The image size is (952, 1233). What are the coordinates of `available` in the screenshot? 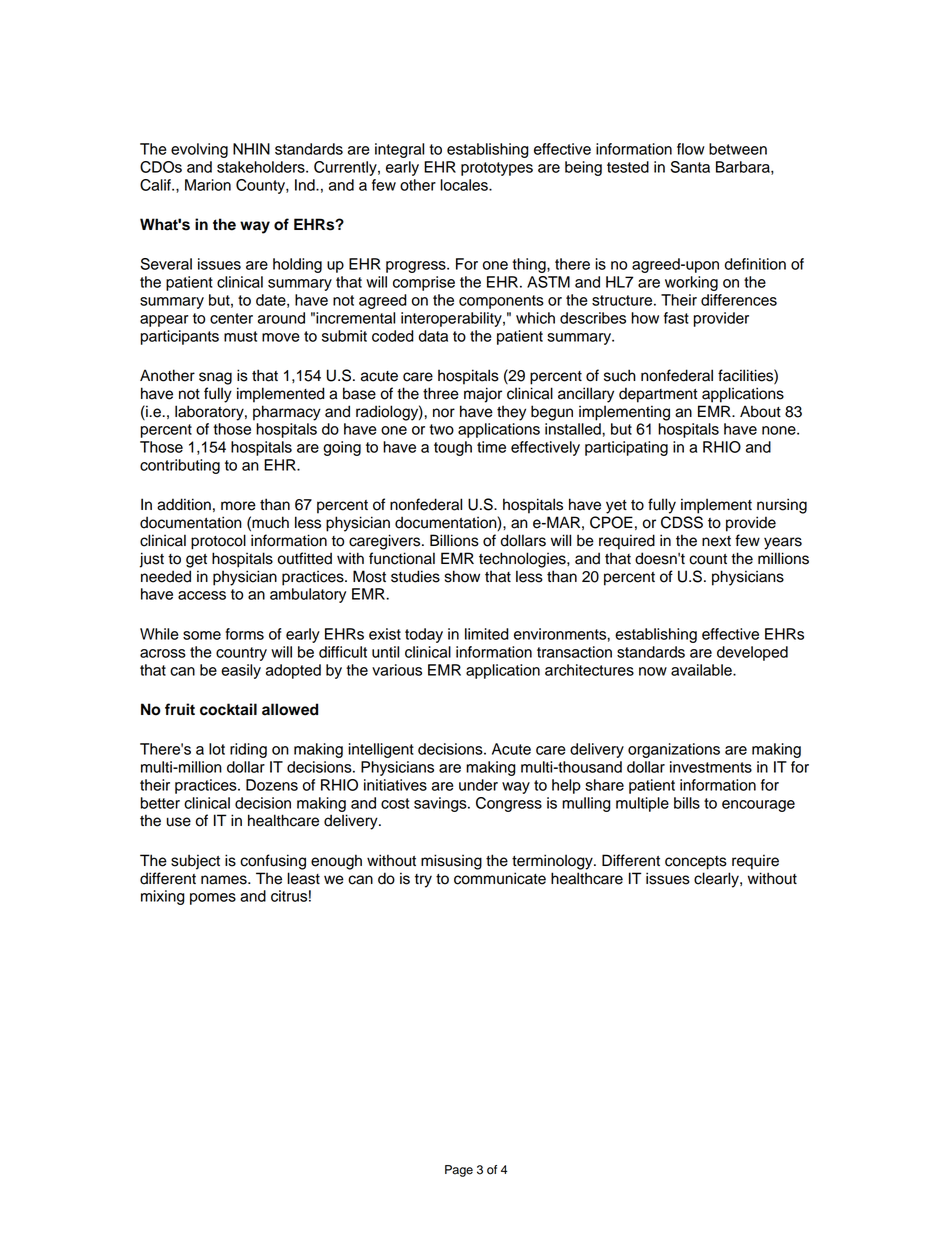 It's located at (702, 670).
